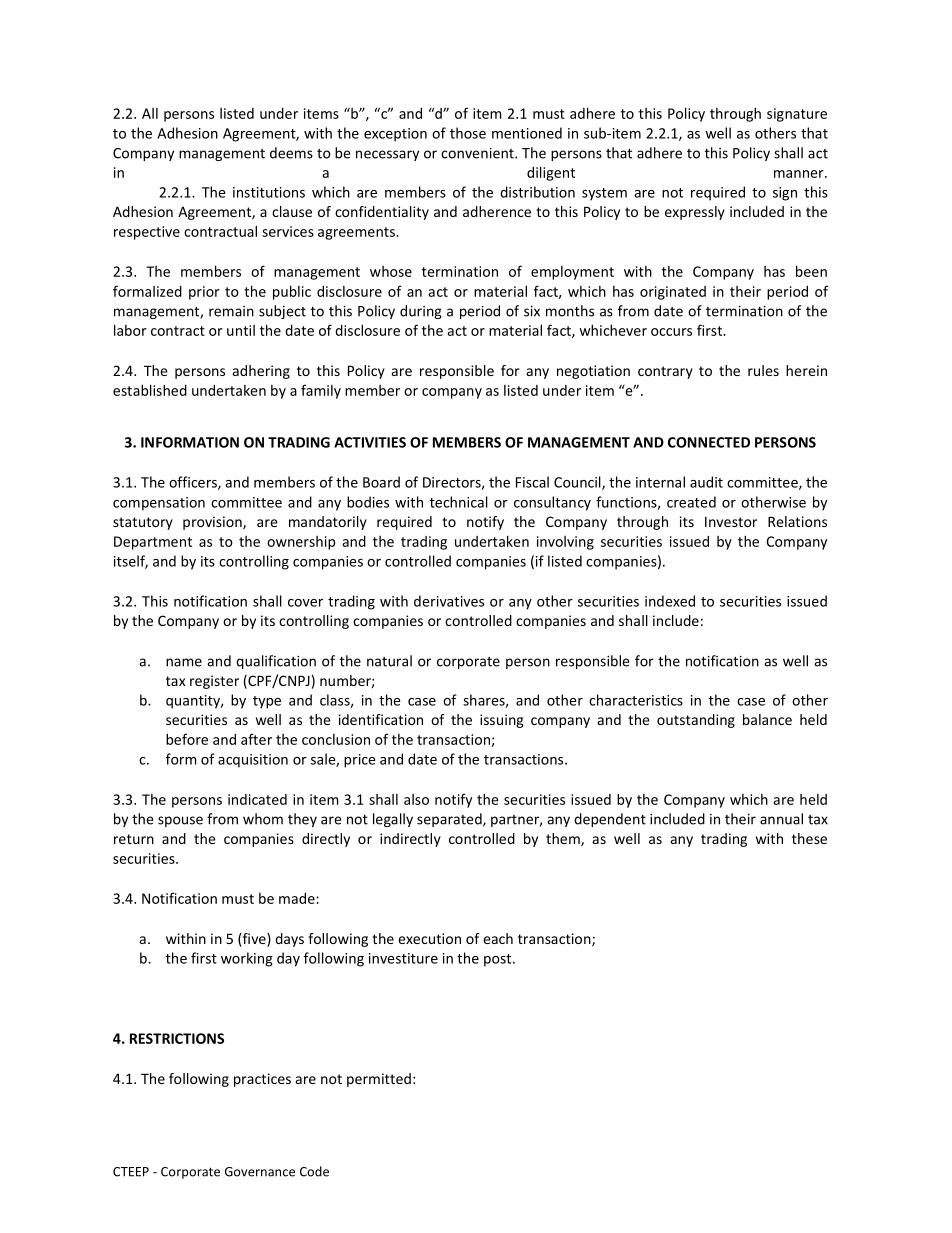 The height and width of the screenshot is (1233, 952). What do you see at coordinates (706, 482) in the screenshot?
I see `audit` at bounding box center [706, 482].
